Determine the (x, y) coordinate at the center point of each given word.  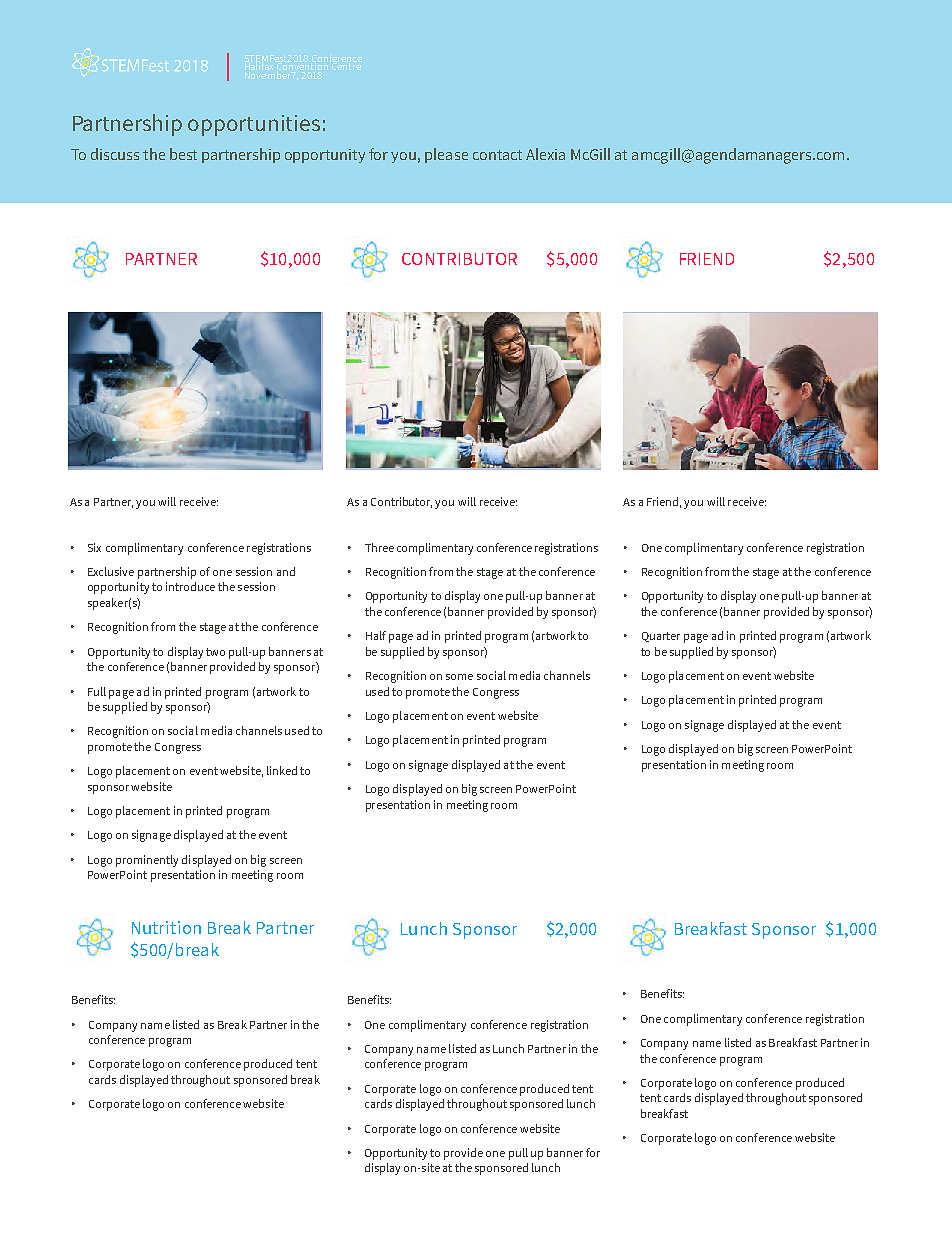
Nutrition (166, 927)
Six (94, 547)
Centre (346, 65)
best (183, 154)
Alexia (545, 154)
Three (379, 547)
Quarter (661, 637)
